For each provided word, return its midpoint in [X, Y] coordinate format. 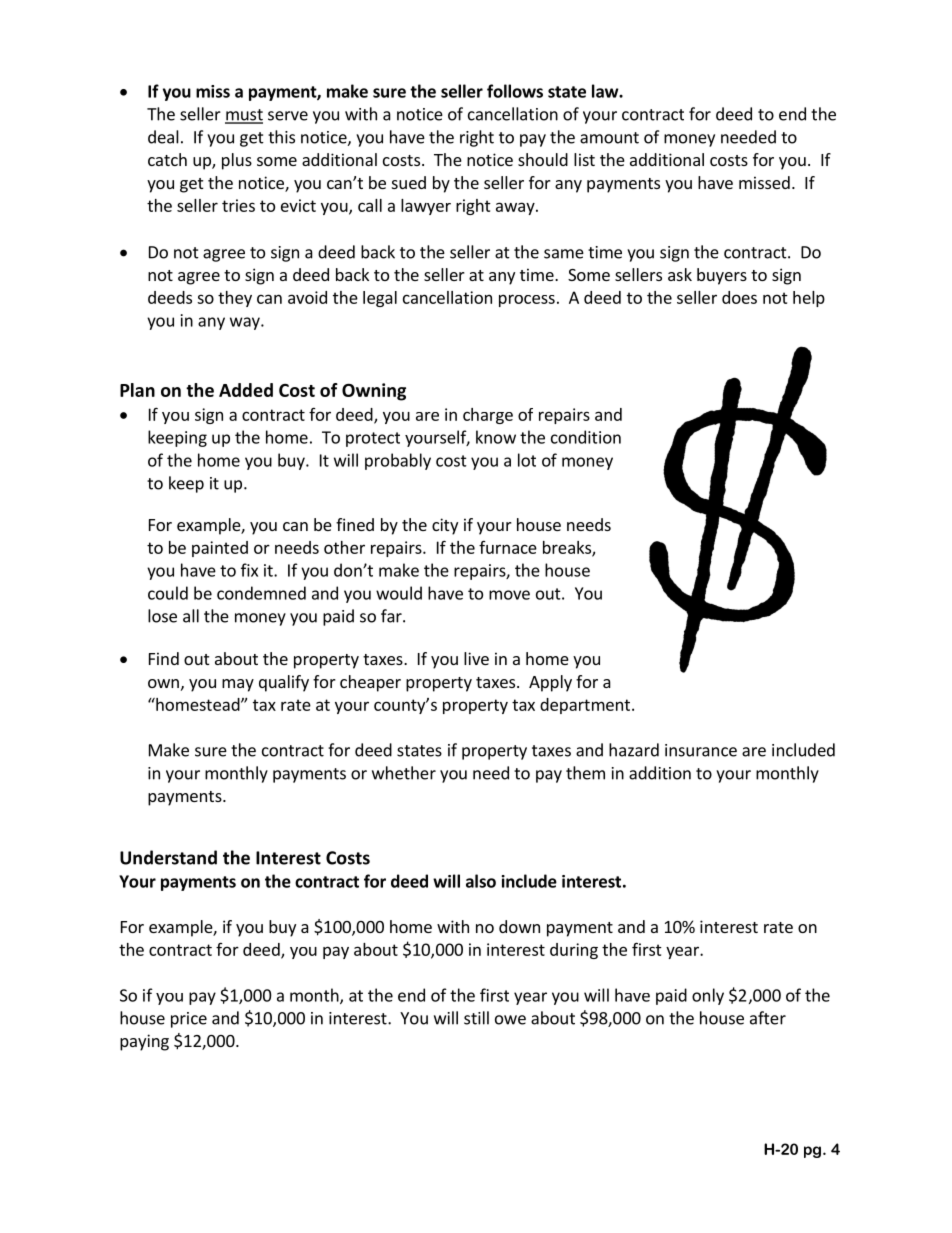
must [244, 116]
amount [609, 138]
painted [220, 549]
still [476, 1018]
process [527, 300]
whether [404, 773]
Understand [168, 857]
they [235, 299]
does [739, 297]
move [509, 595]
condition [586, 437]
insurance [701, 750]
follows [515, 91]
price [189, 1020]
